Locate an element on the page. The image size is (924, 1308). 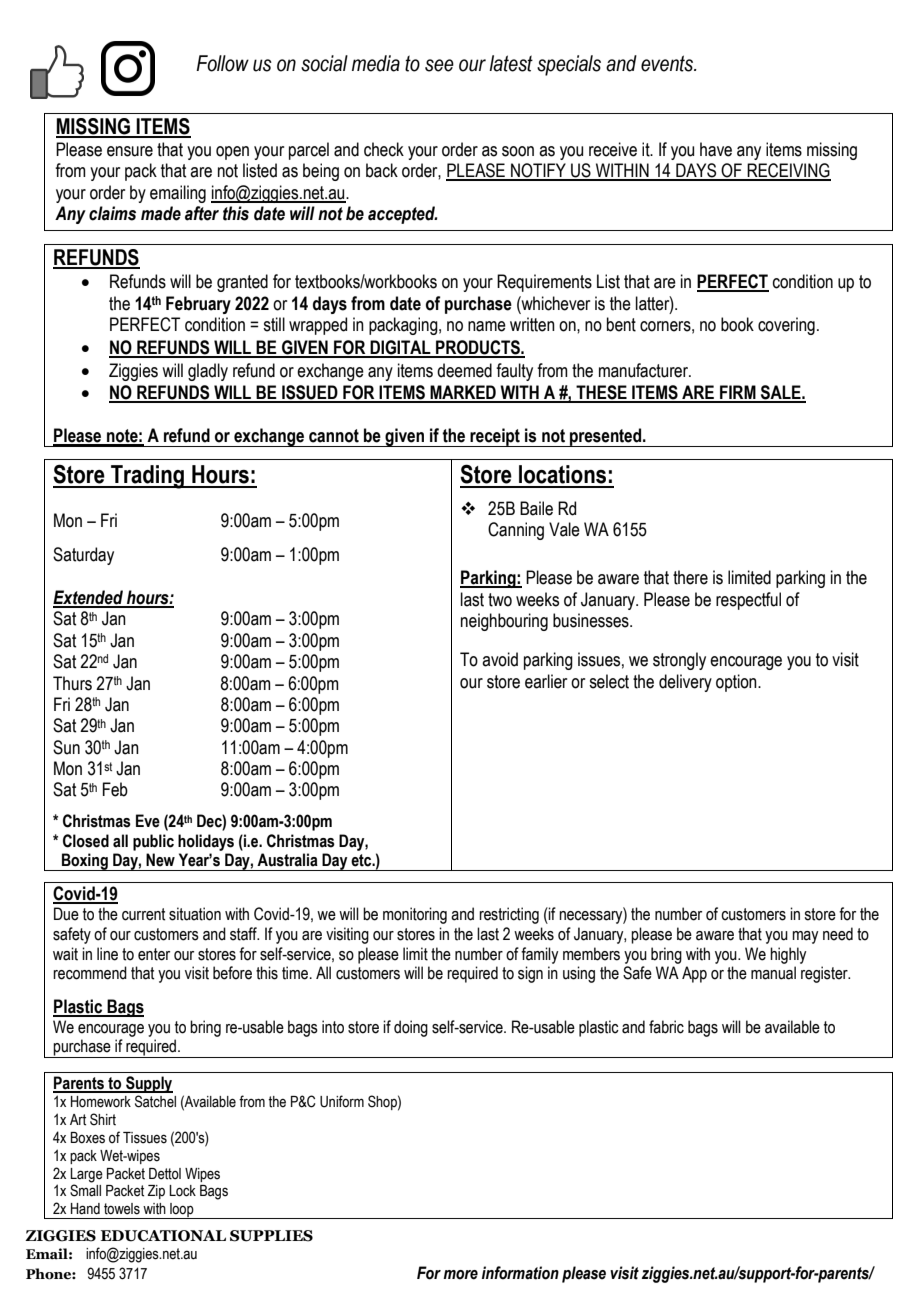
option is located at coordinates (737, 683).
